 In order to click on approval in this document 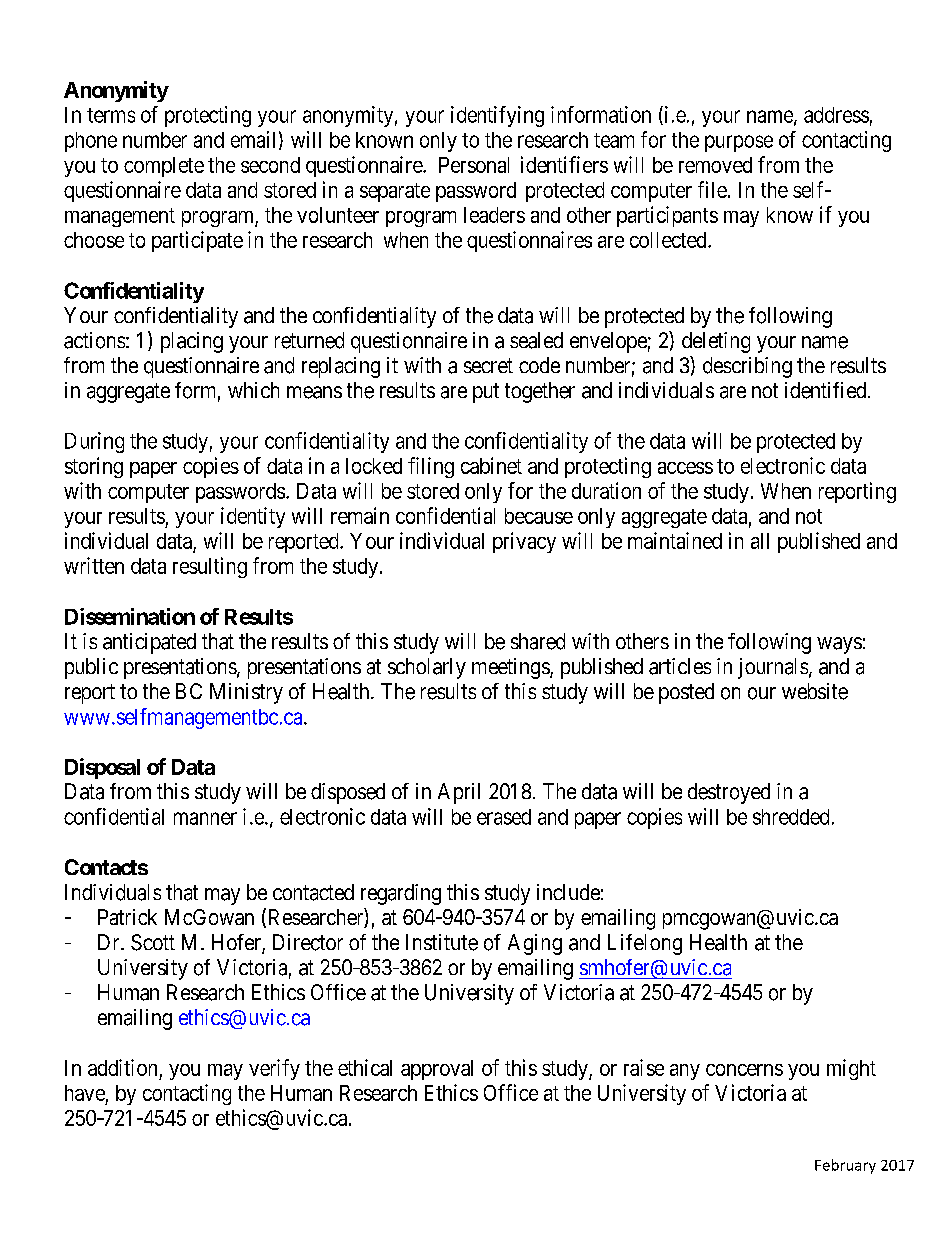, I will do `click(437, 1070)`.
